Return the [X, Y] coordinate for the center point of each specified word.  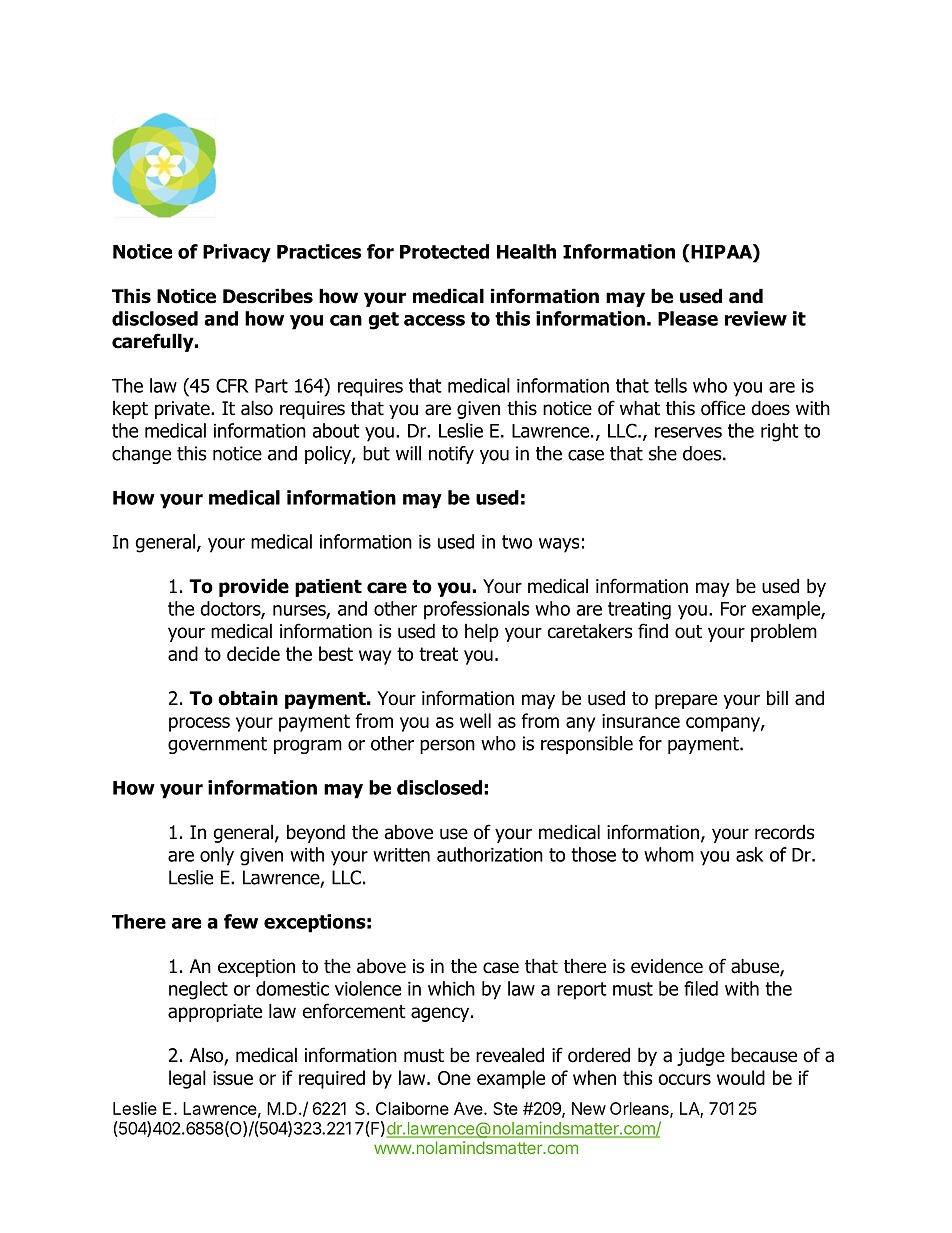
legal [187, 1079]
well [475, 720]
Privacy [237, 253]
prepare [686, 701]
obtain [248, 698]
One [454, 1078]
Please [688, 318]
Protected [444, 251]
